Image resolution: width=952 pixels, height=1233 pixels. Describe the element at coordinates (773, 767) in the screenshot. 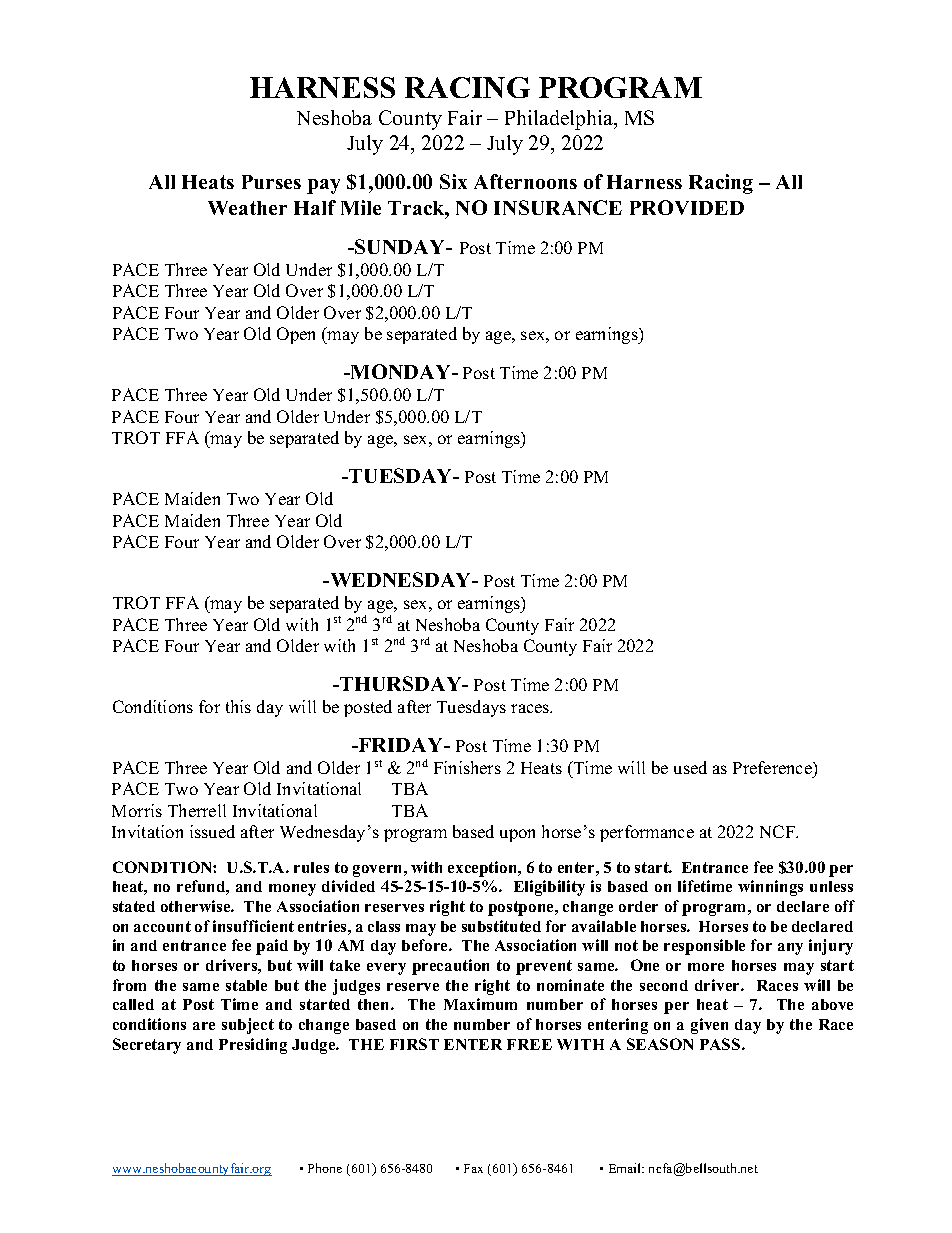

I see `Preference` at that location.
